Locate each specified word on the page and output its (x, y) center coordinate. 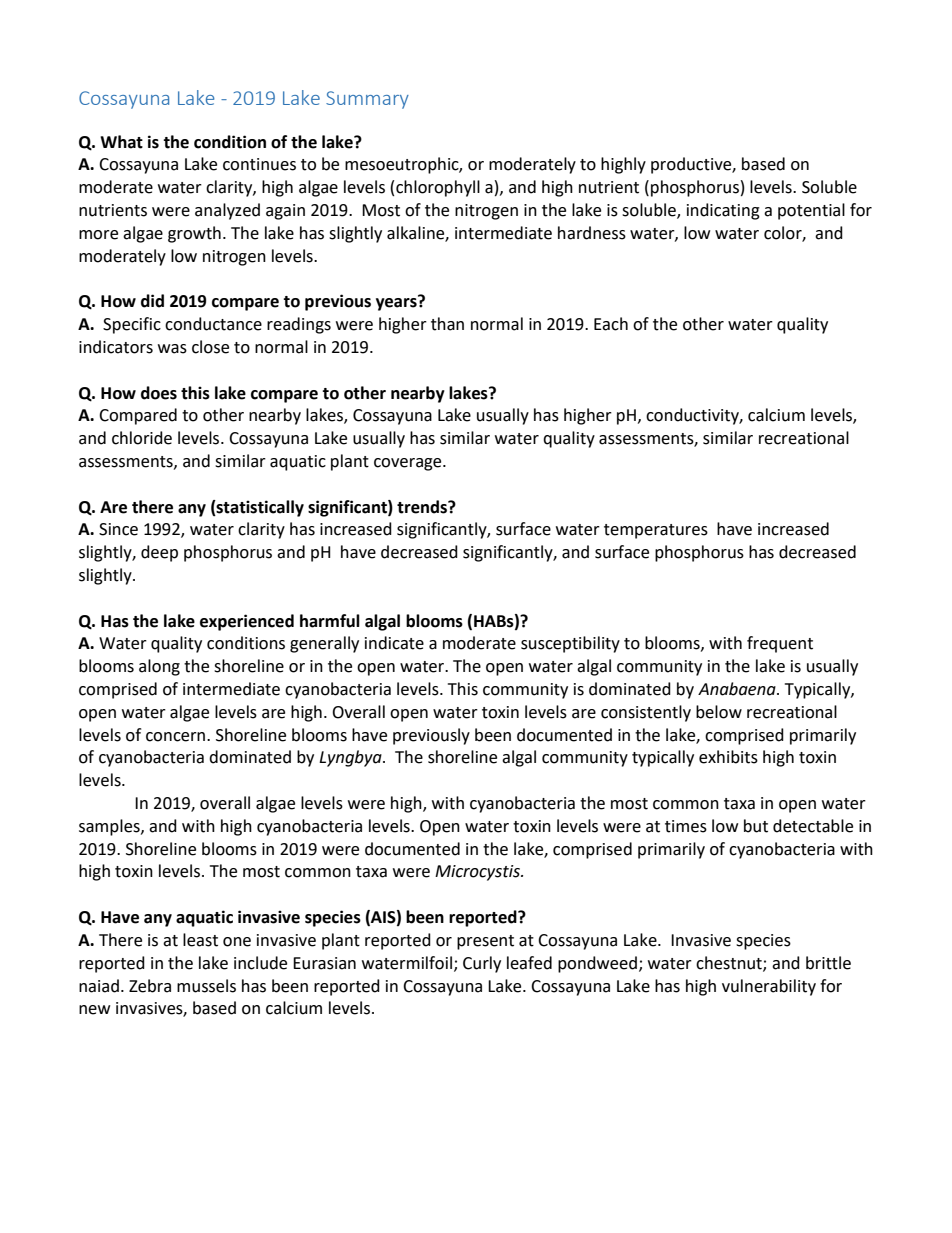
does (159, 393)
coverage (409, 464)
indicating (723, 211)
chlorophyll (438, 188)
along (159, 667)
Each (611, 324)
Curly (482, 964)
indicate (394, 643)
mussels (206, 986)
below (719, 712)
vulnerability (769, 987)
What (121, 142)
